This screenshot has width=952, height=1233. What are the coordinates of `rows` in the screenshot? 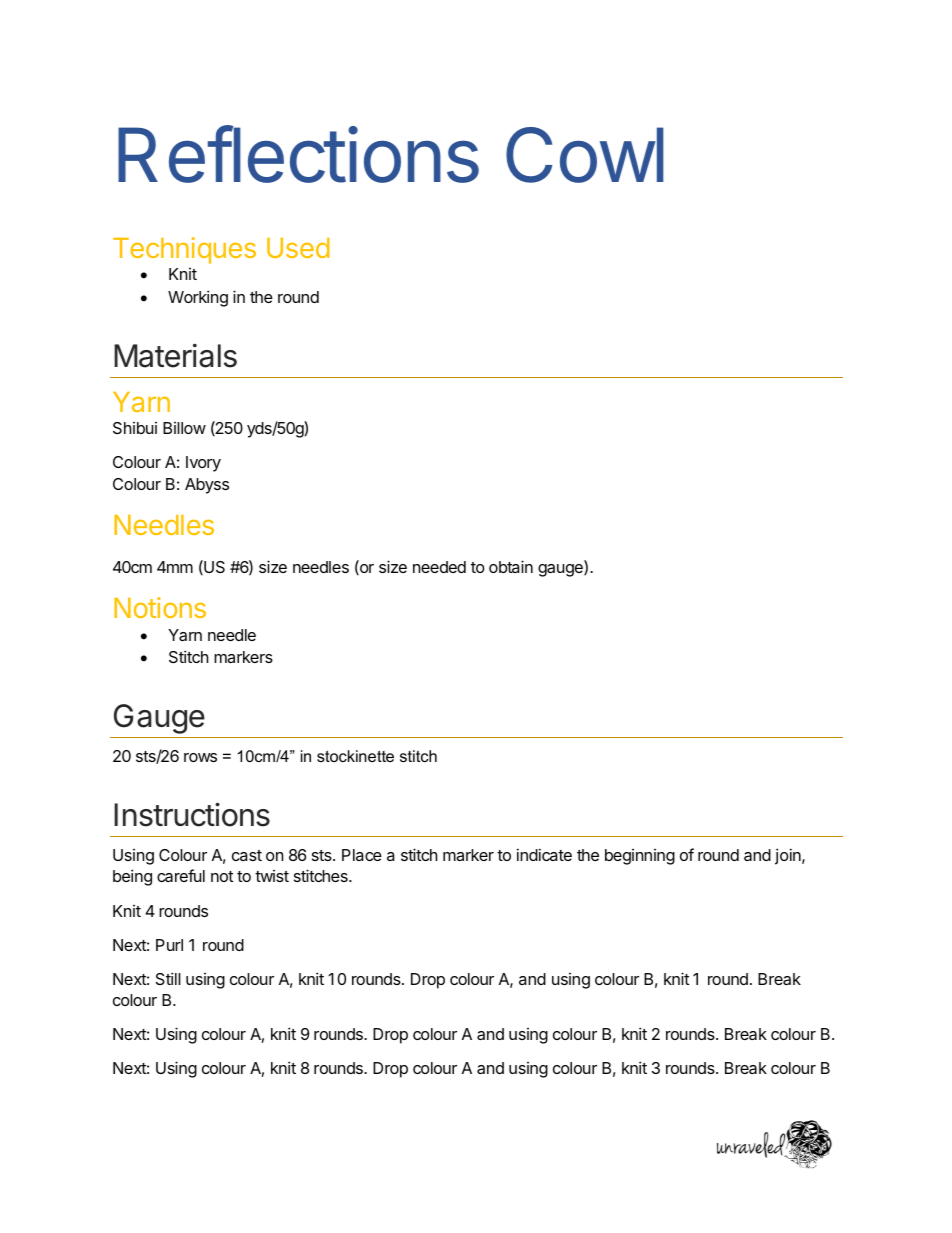 It's located at (200, 757).
